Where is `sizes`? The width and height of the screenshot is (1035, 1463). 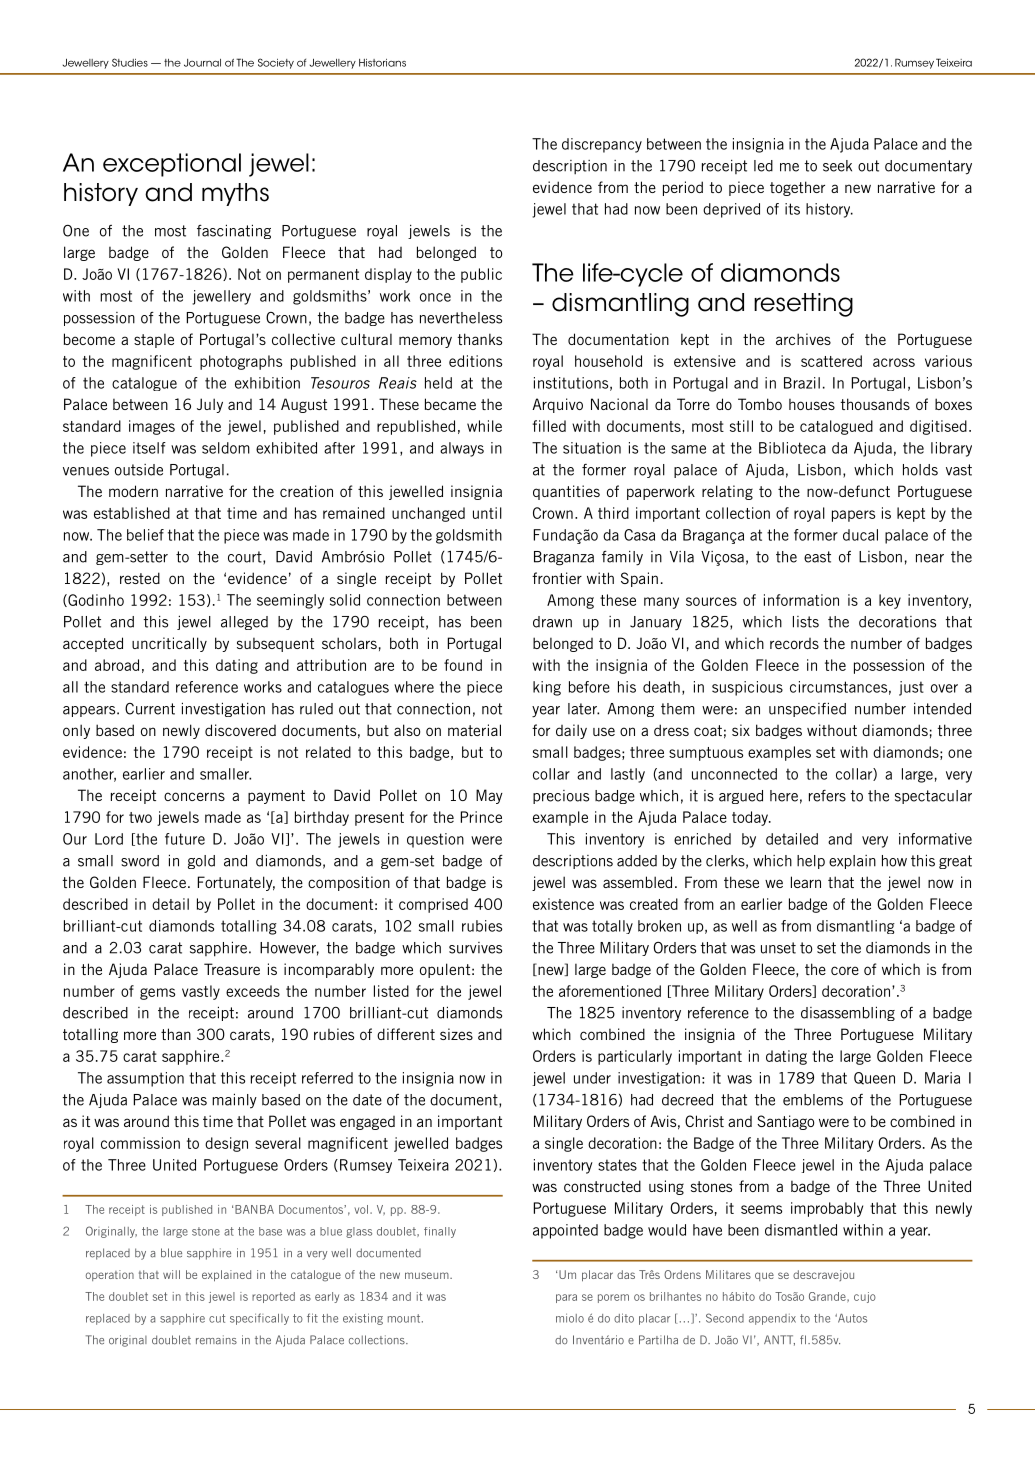
sizes is located at coordinates (456, 1034).
